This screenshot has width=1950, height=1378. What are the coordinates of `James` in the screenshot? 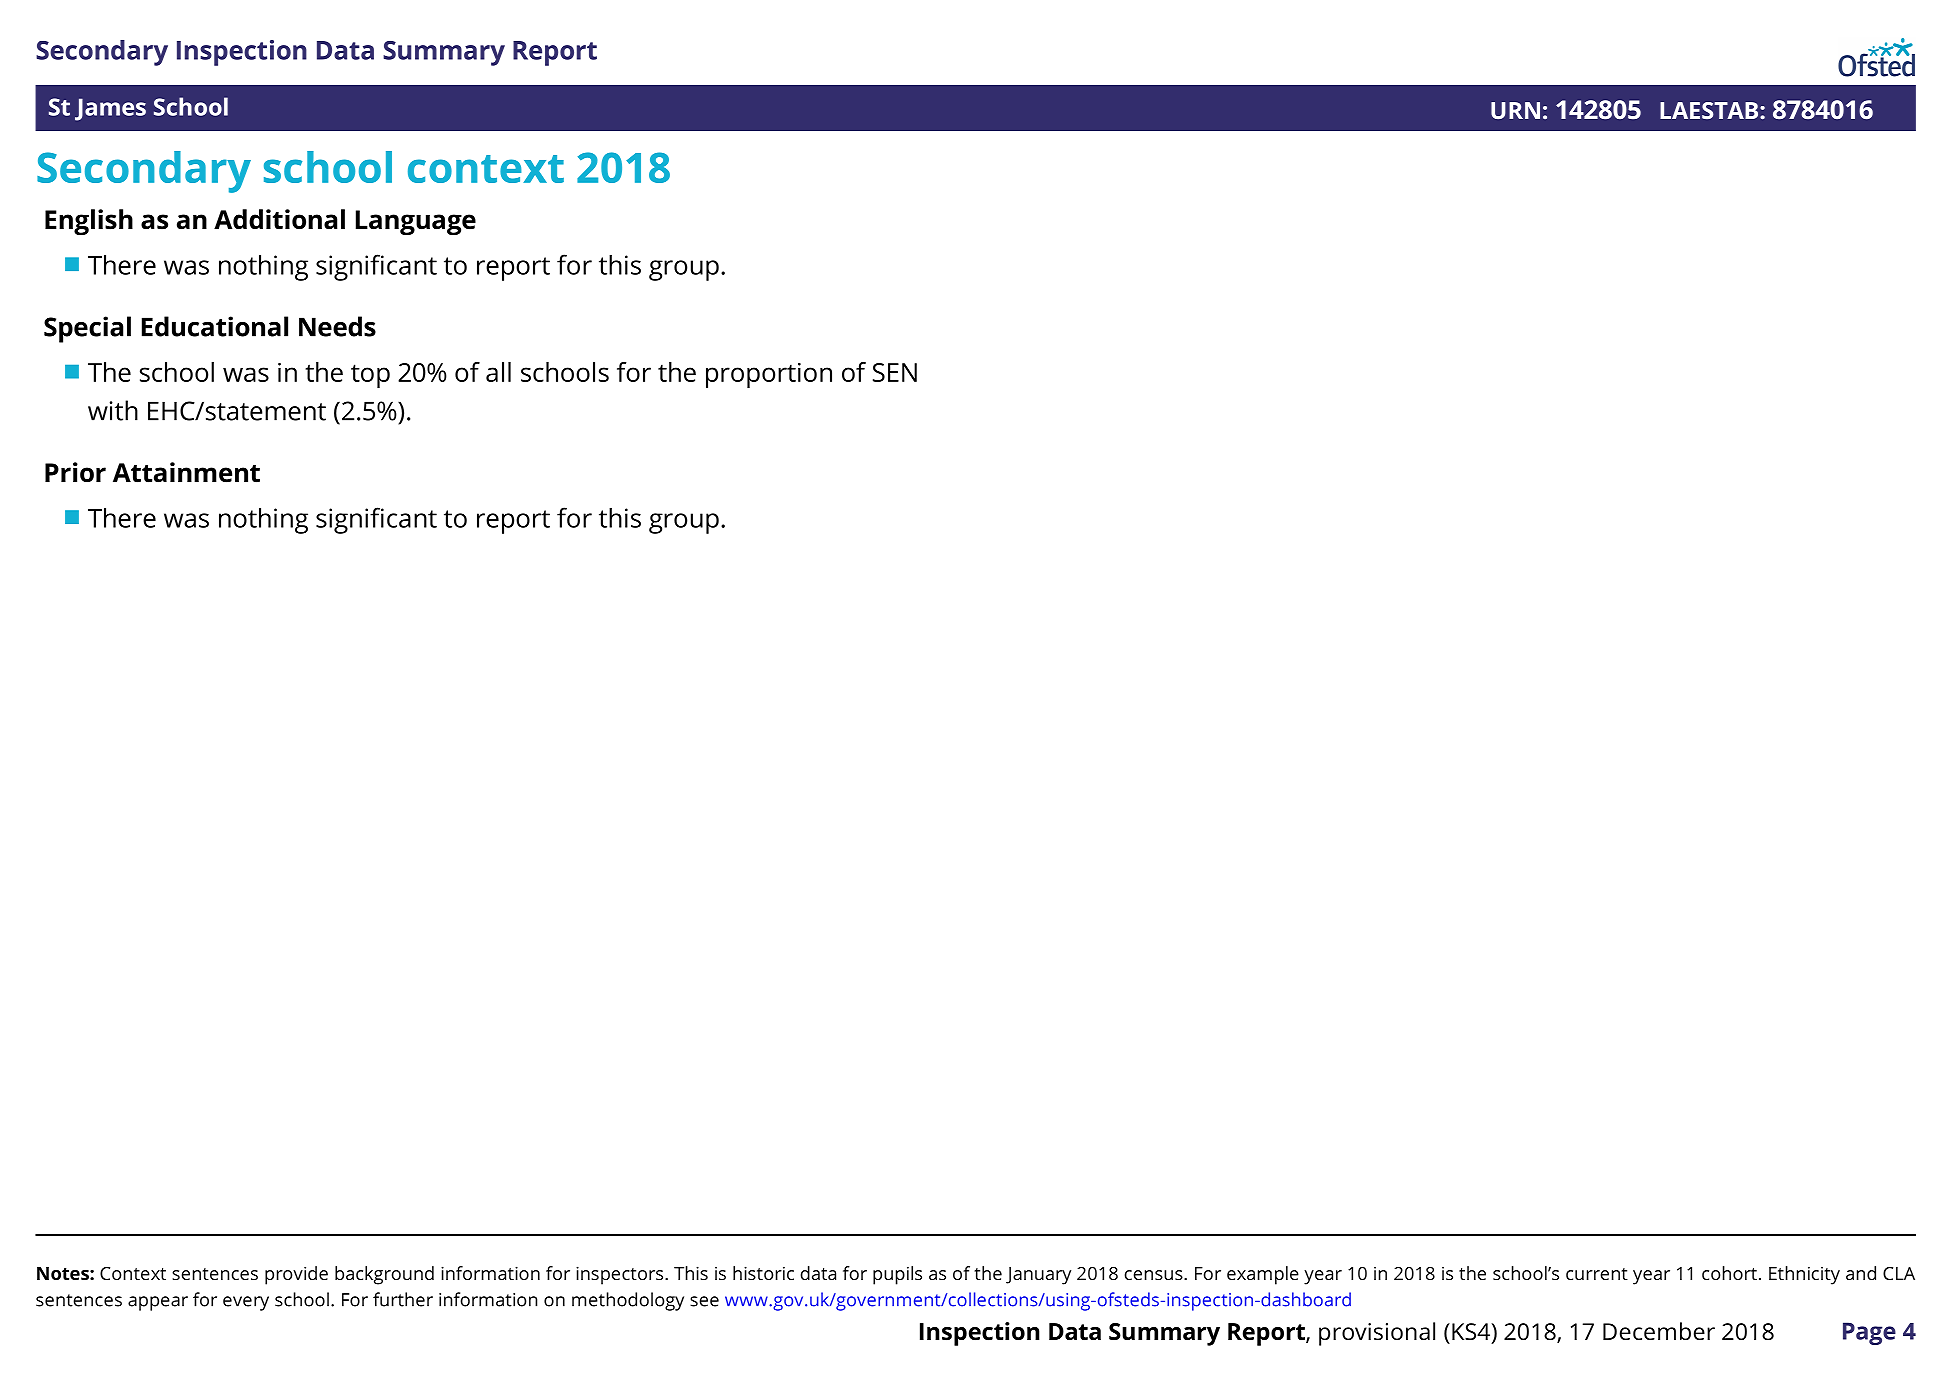 It's located at (110, 109).
